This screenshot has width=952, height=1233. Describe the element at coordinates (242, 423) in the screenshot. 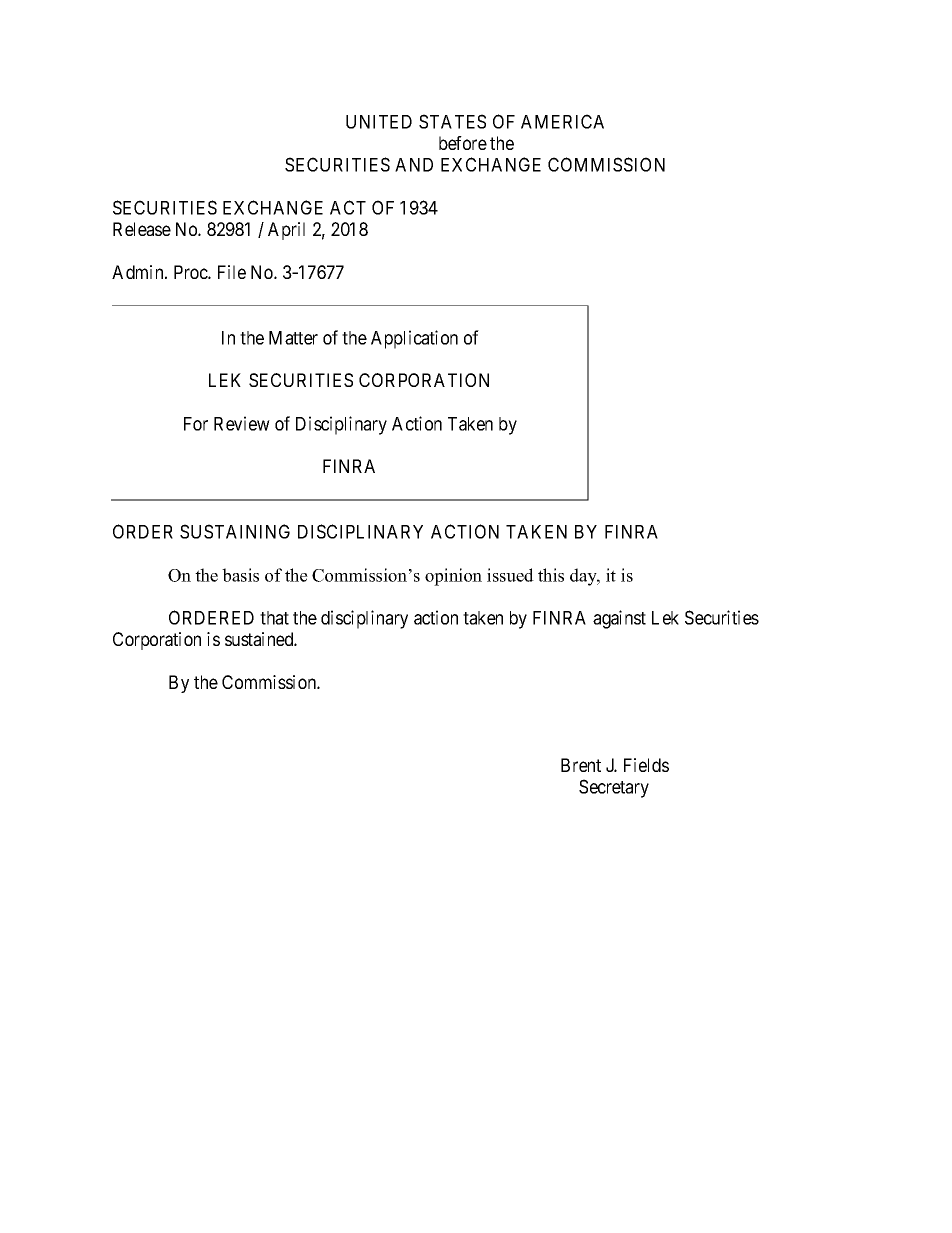

I see `Review` at that location.
